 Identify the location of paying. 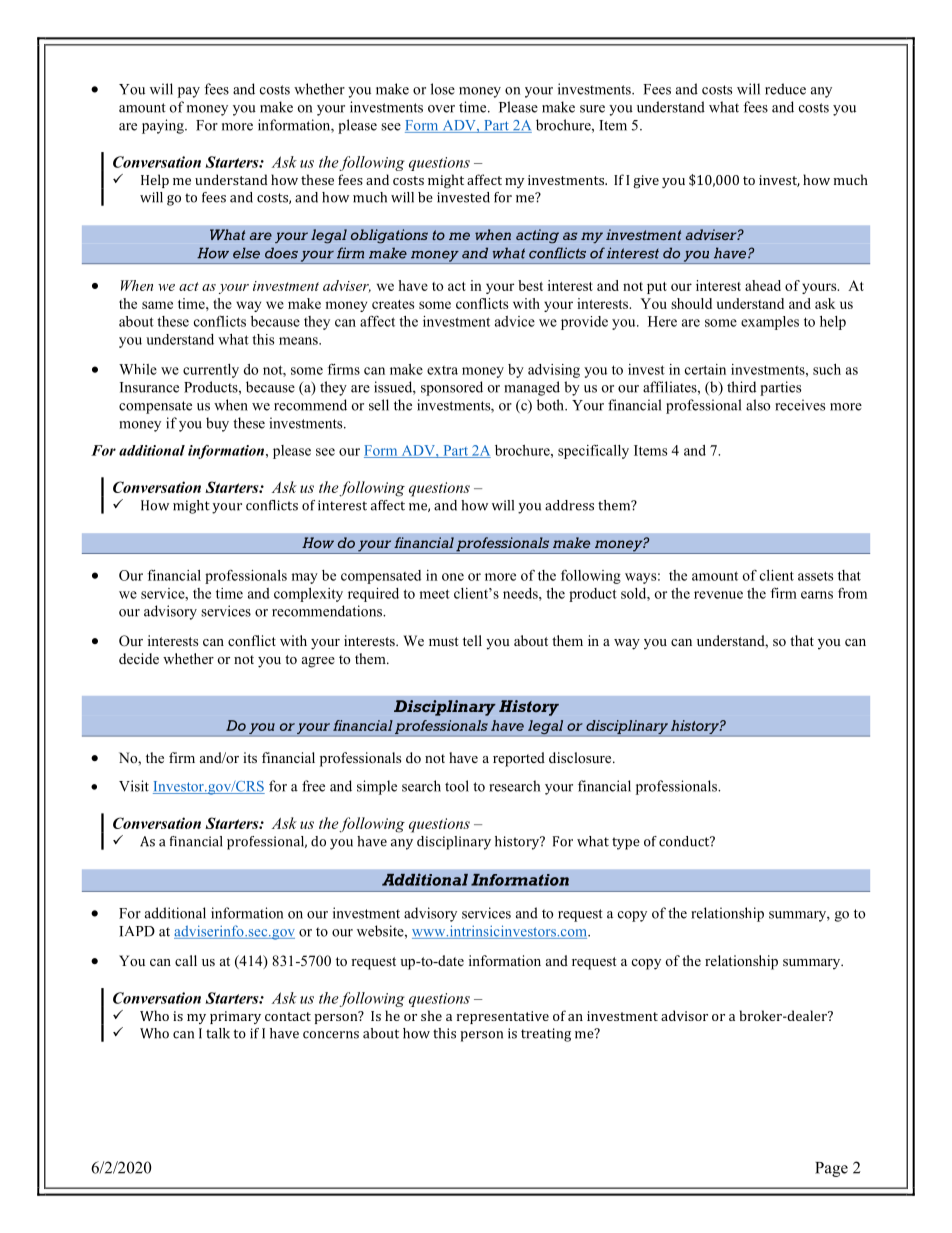
(164, 126).
